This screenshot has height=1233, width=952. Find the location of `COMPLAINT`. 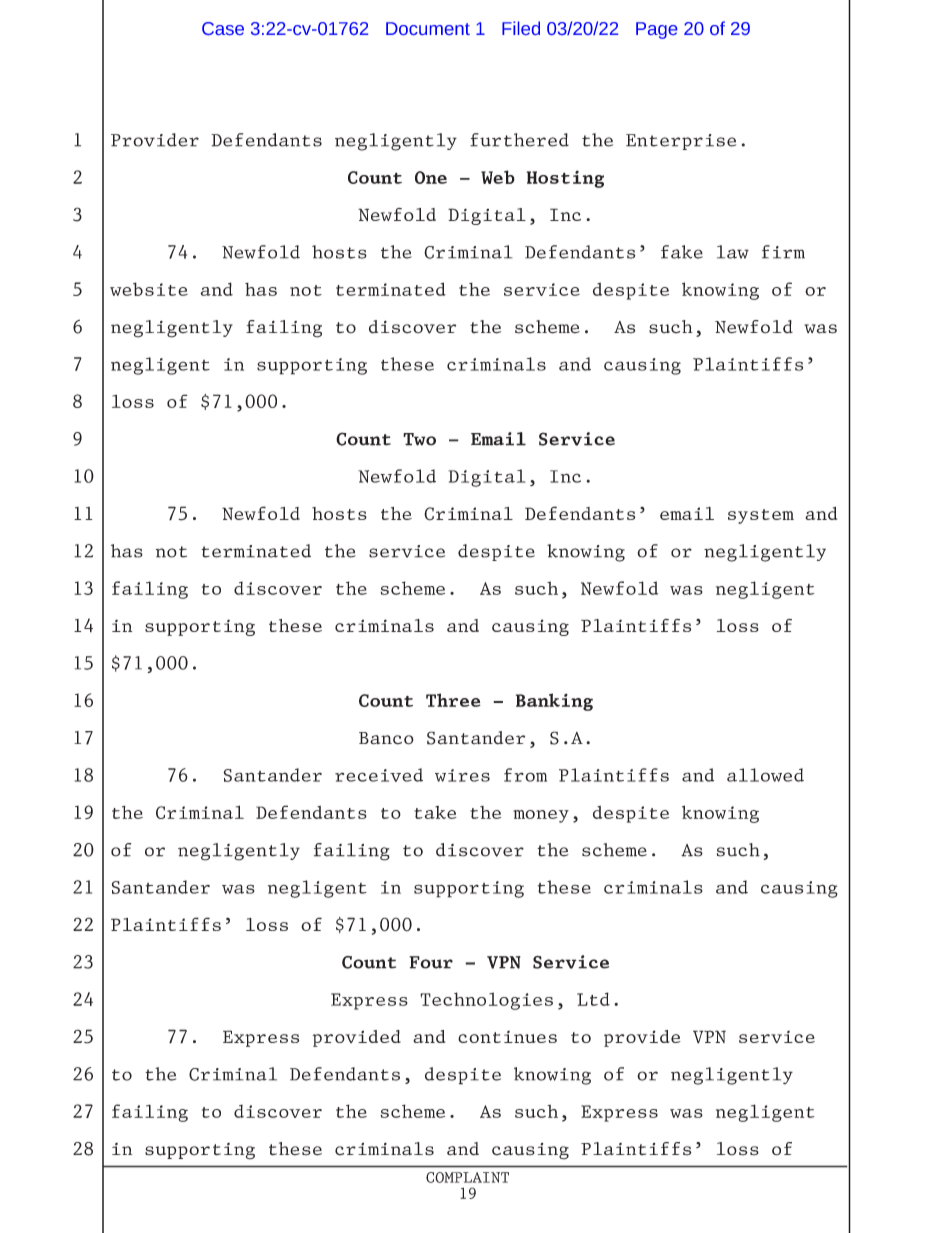

COMPLAINT is located at coordinates (467, 1177).
